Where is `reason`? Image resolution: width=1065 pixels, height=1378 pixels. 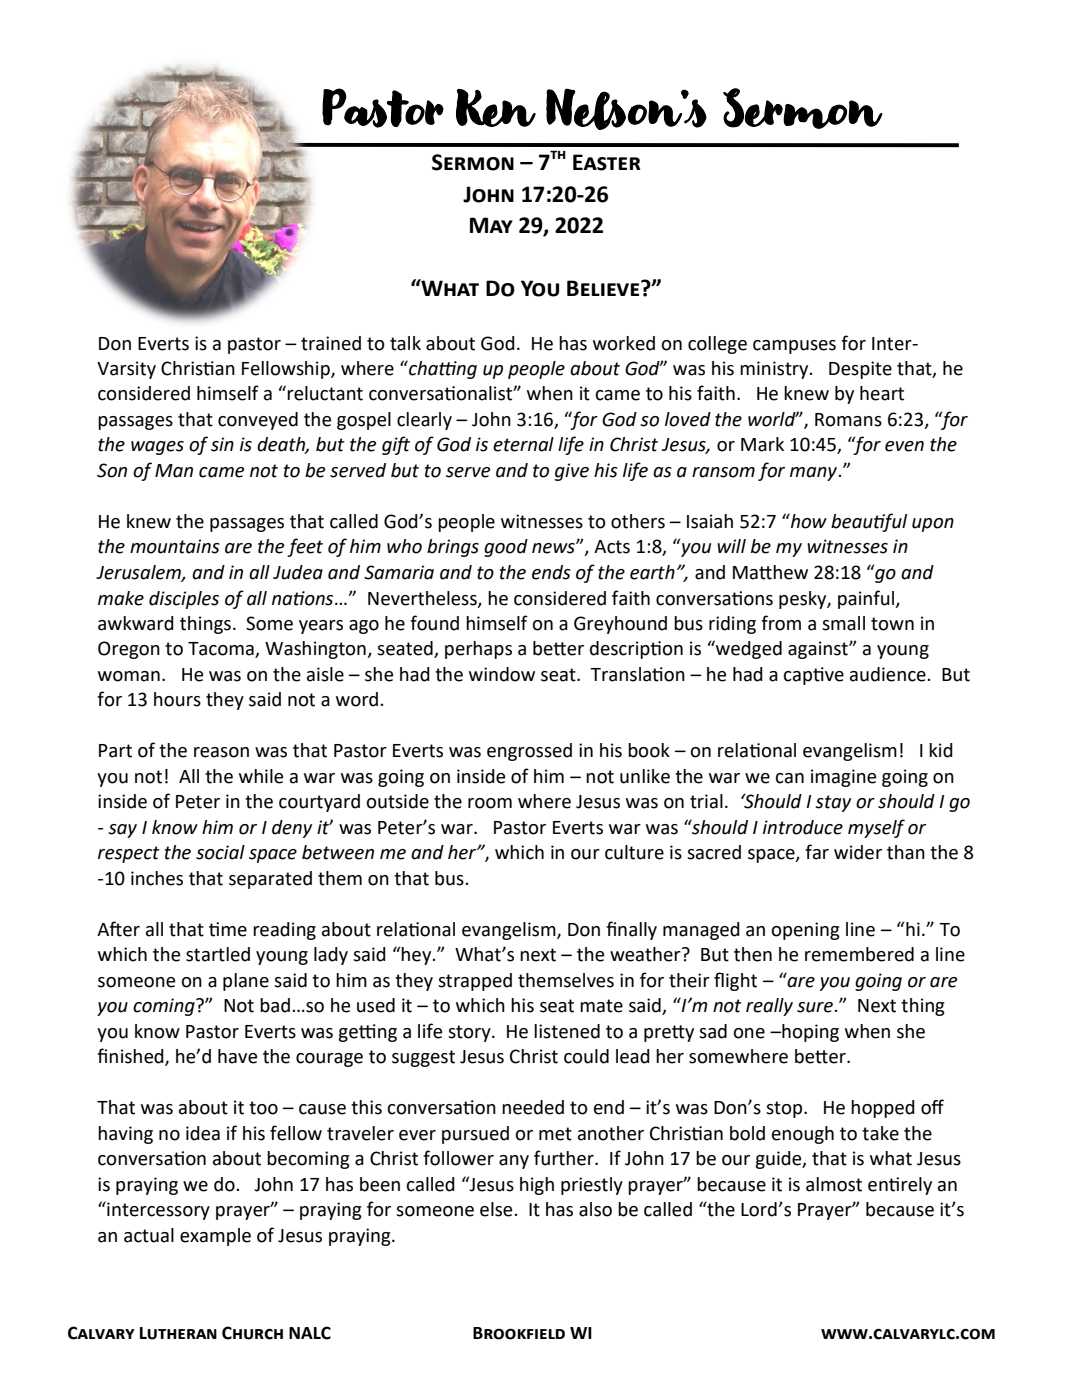
reason is located at coordinates (221, 752).
